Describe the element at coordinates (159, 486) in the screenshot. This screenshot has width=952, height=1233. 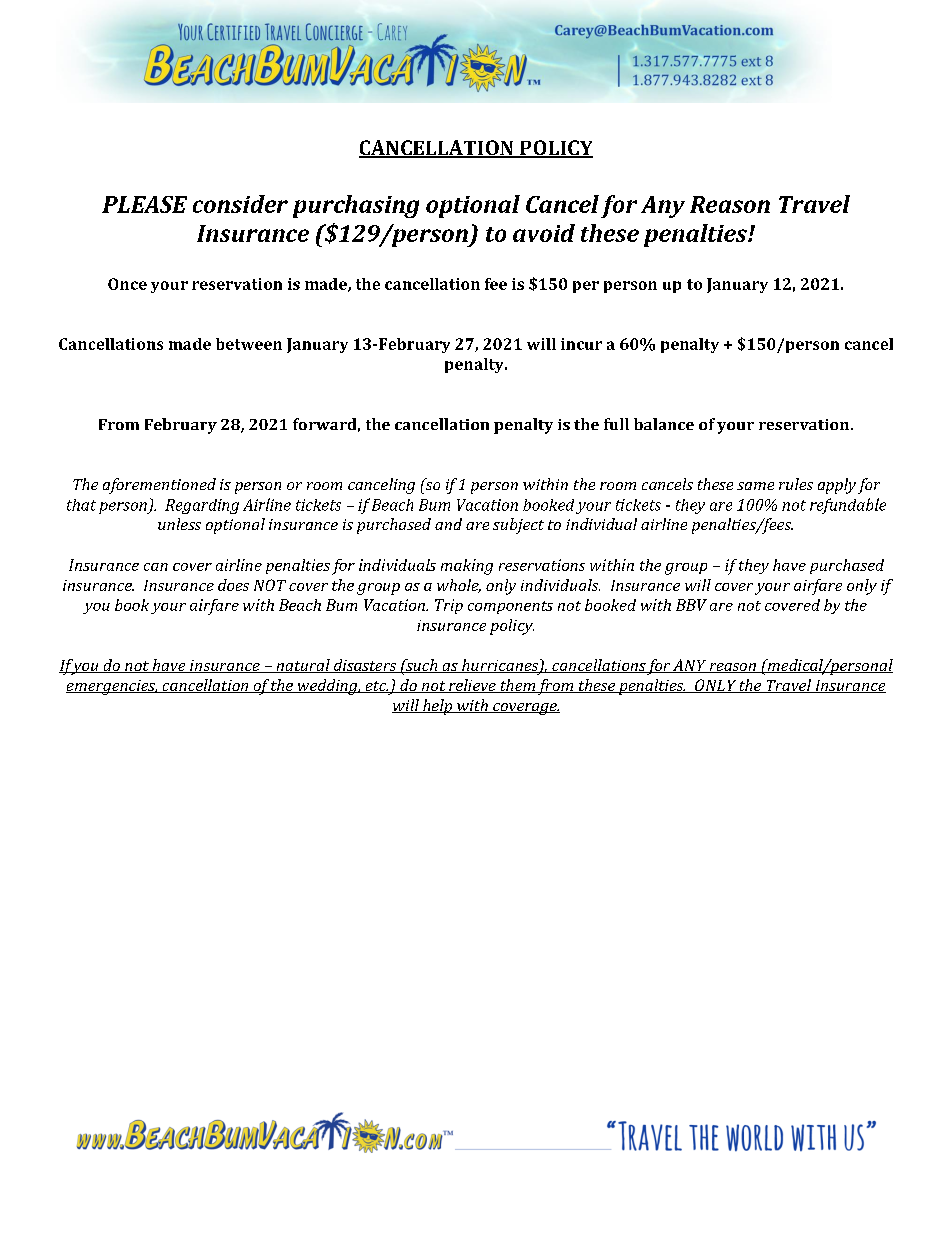
I see `aforementioned` at that location.
